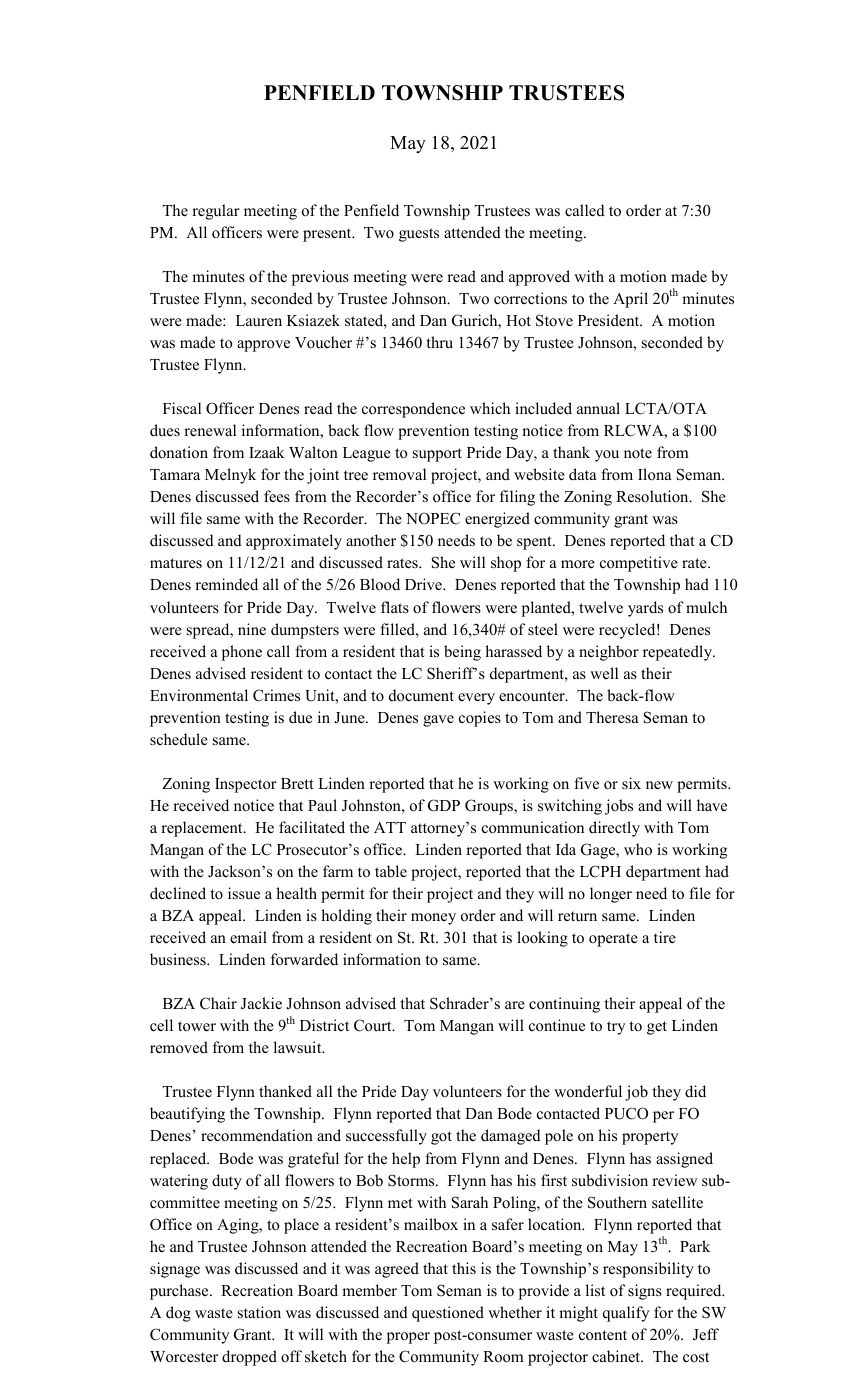 This document has width=849, height=1400. Describe the element at coordinates (399, 474) in the document. I see `removal` at that location.
